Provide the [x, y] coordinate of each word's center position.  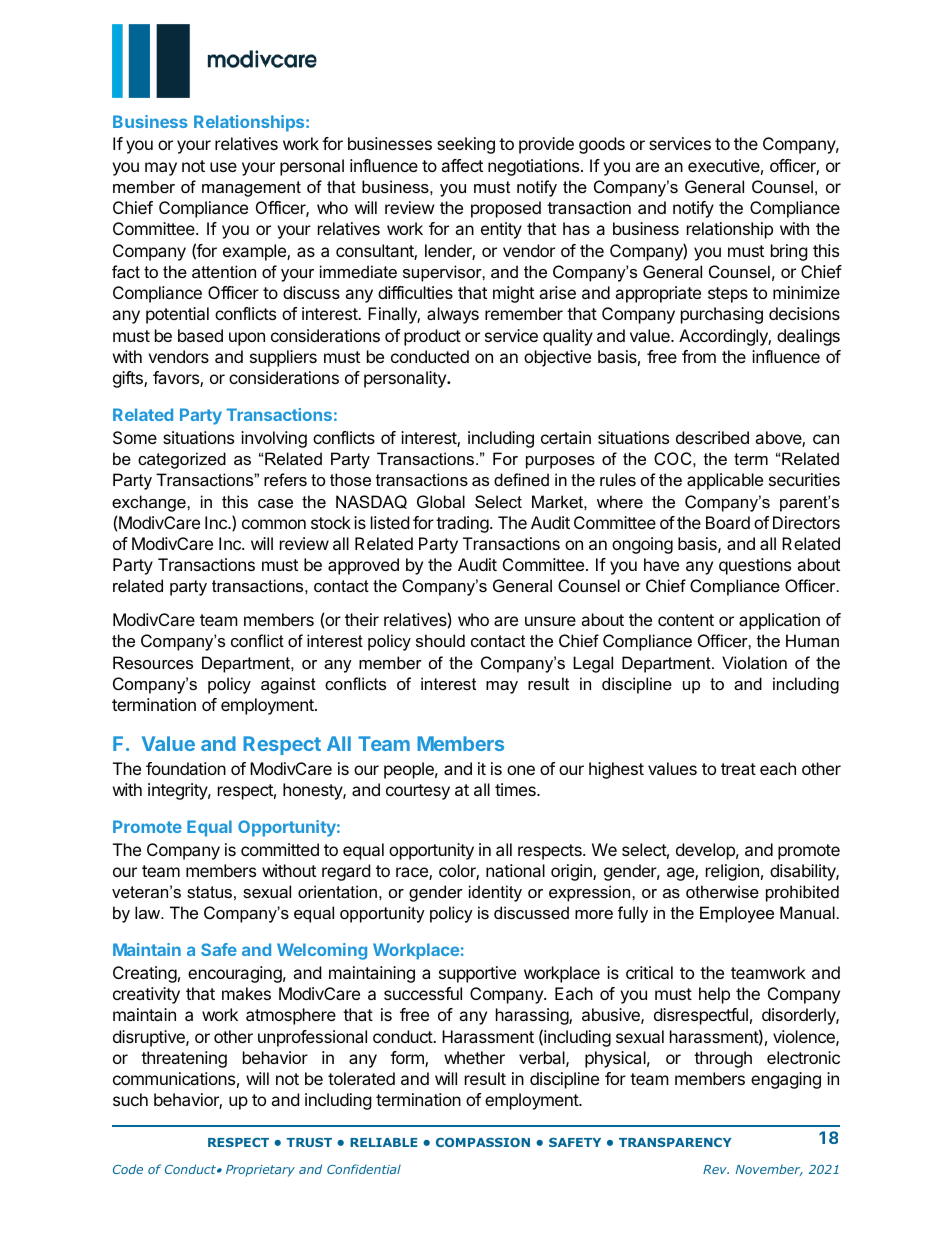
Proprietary [260, 1171]
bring [789, 252]
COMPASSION [483, 1142]
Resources [153, 662]
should [440, 640]
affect [462, 165]
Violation [754, 662]
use [223, 167]
